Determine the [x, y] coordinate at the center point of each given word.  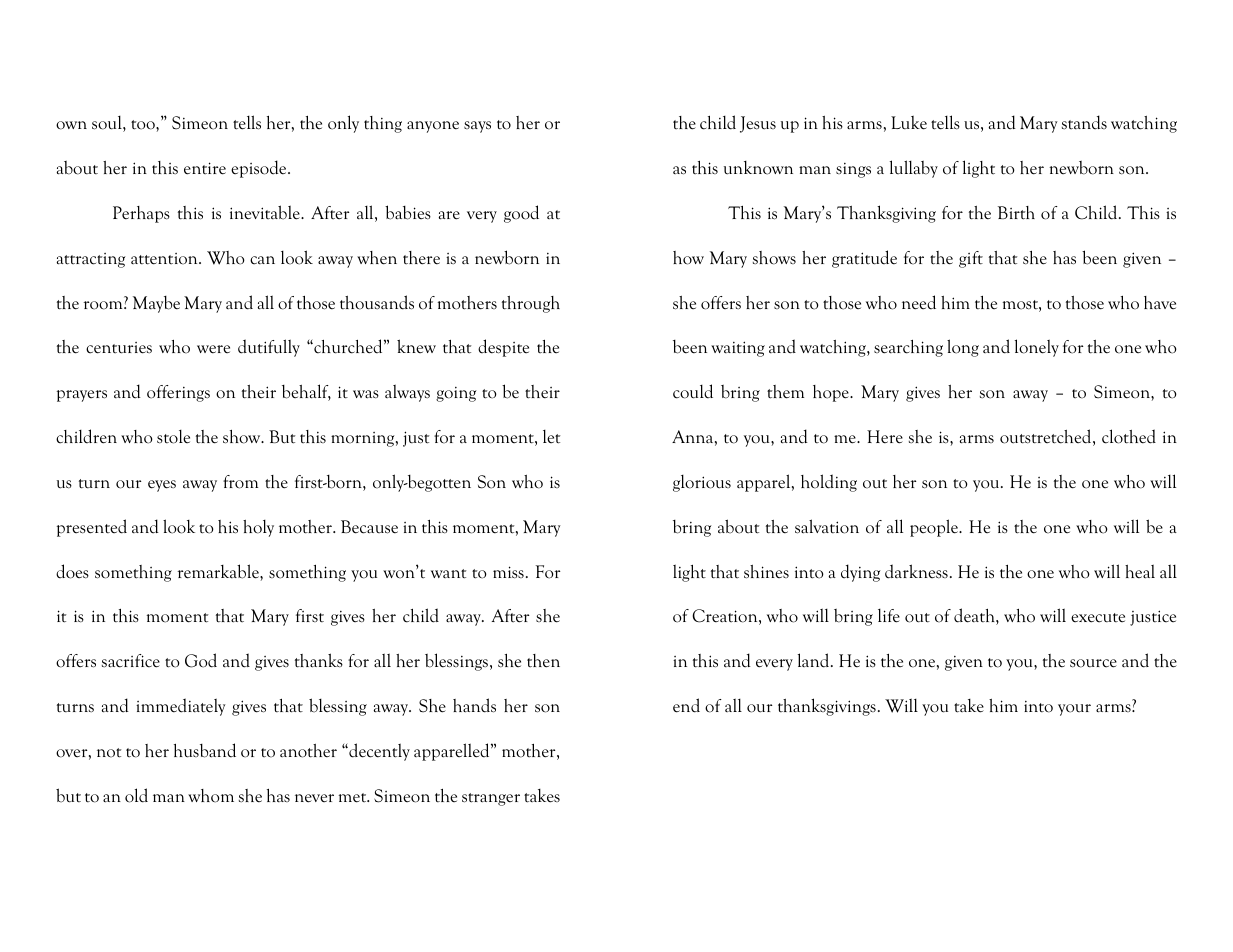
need [919, 302]
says [477, 127]
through [531, 304]
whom [211, 796]
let [551, 437]
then [543, 661]
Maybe [156, 304]
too [144, 125]
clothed [1129, 436]
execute [1098, 618]
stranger [491, 799]
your [1074, 710]
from [240, 482]
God [201, 660]
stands [1084, 122]
